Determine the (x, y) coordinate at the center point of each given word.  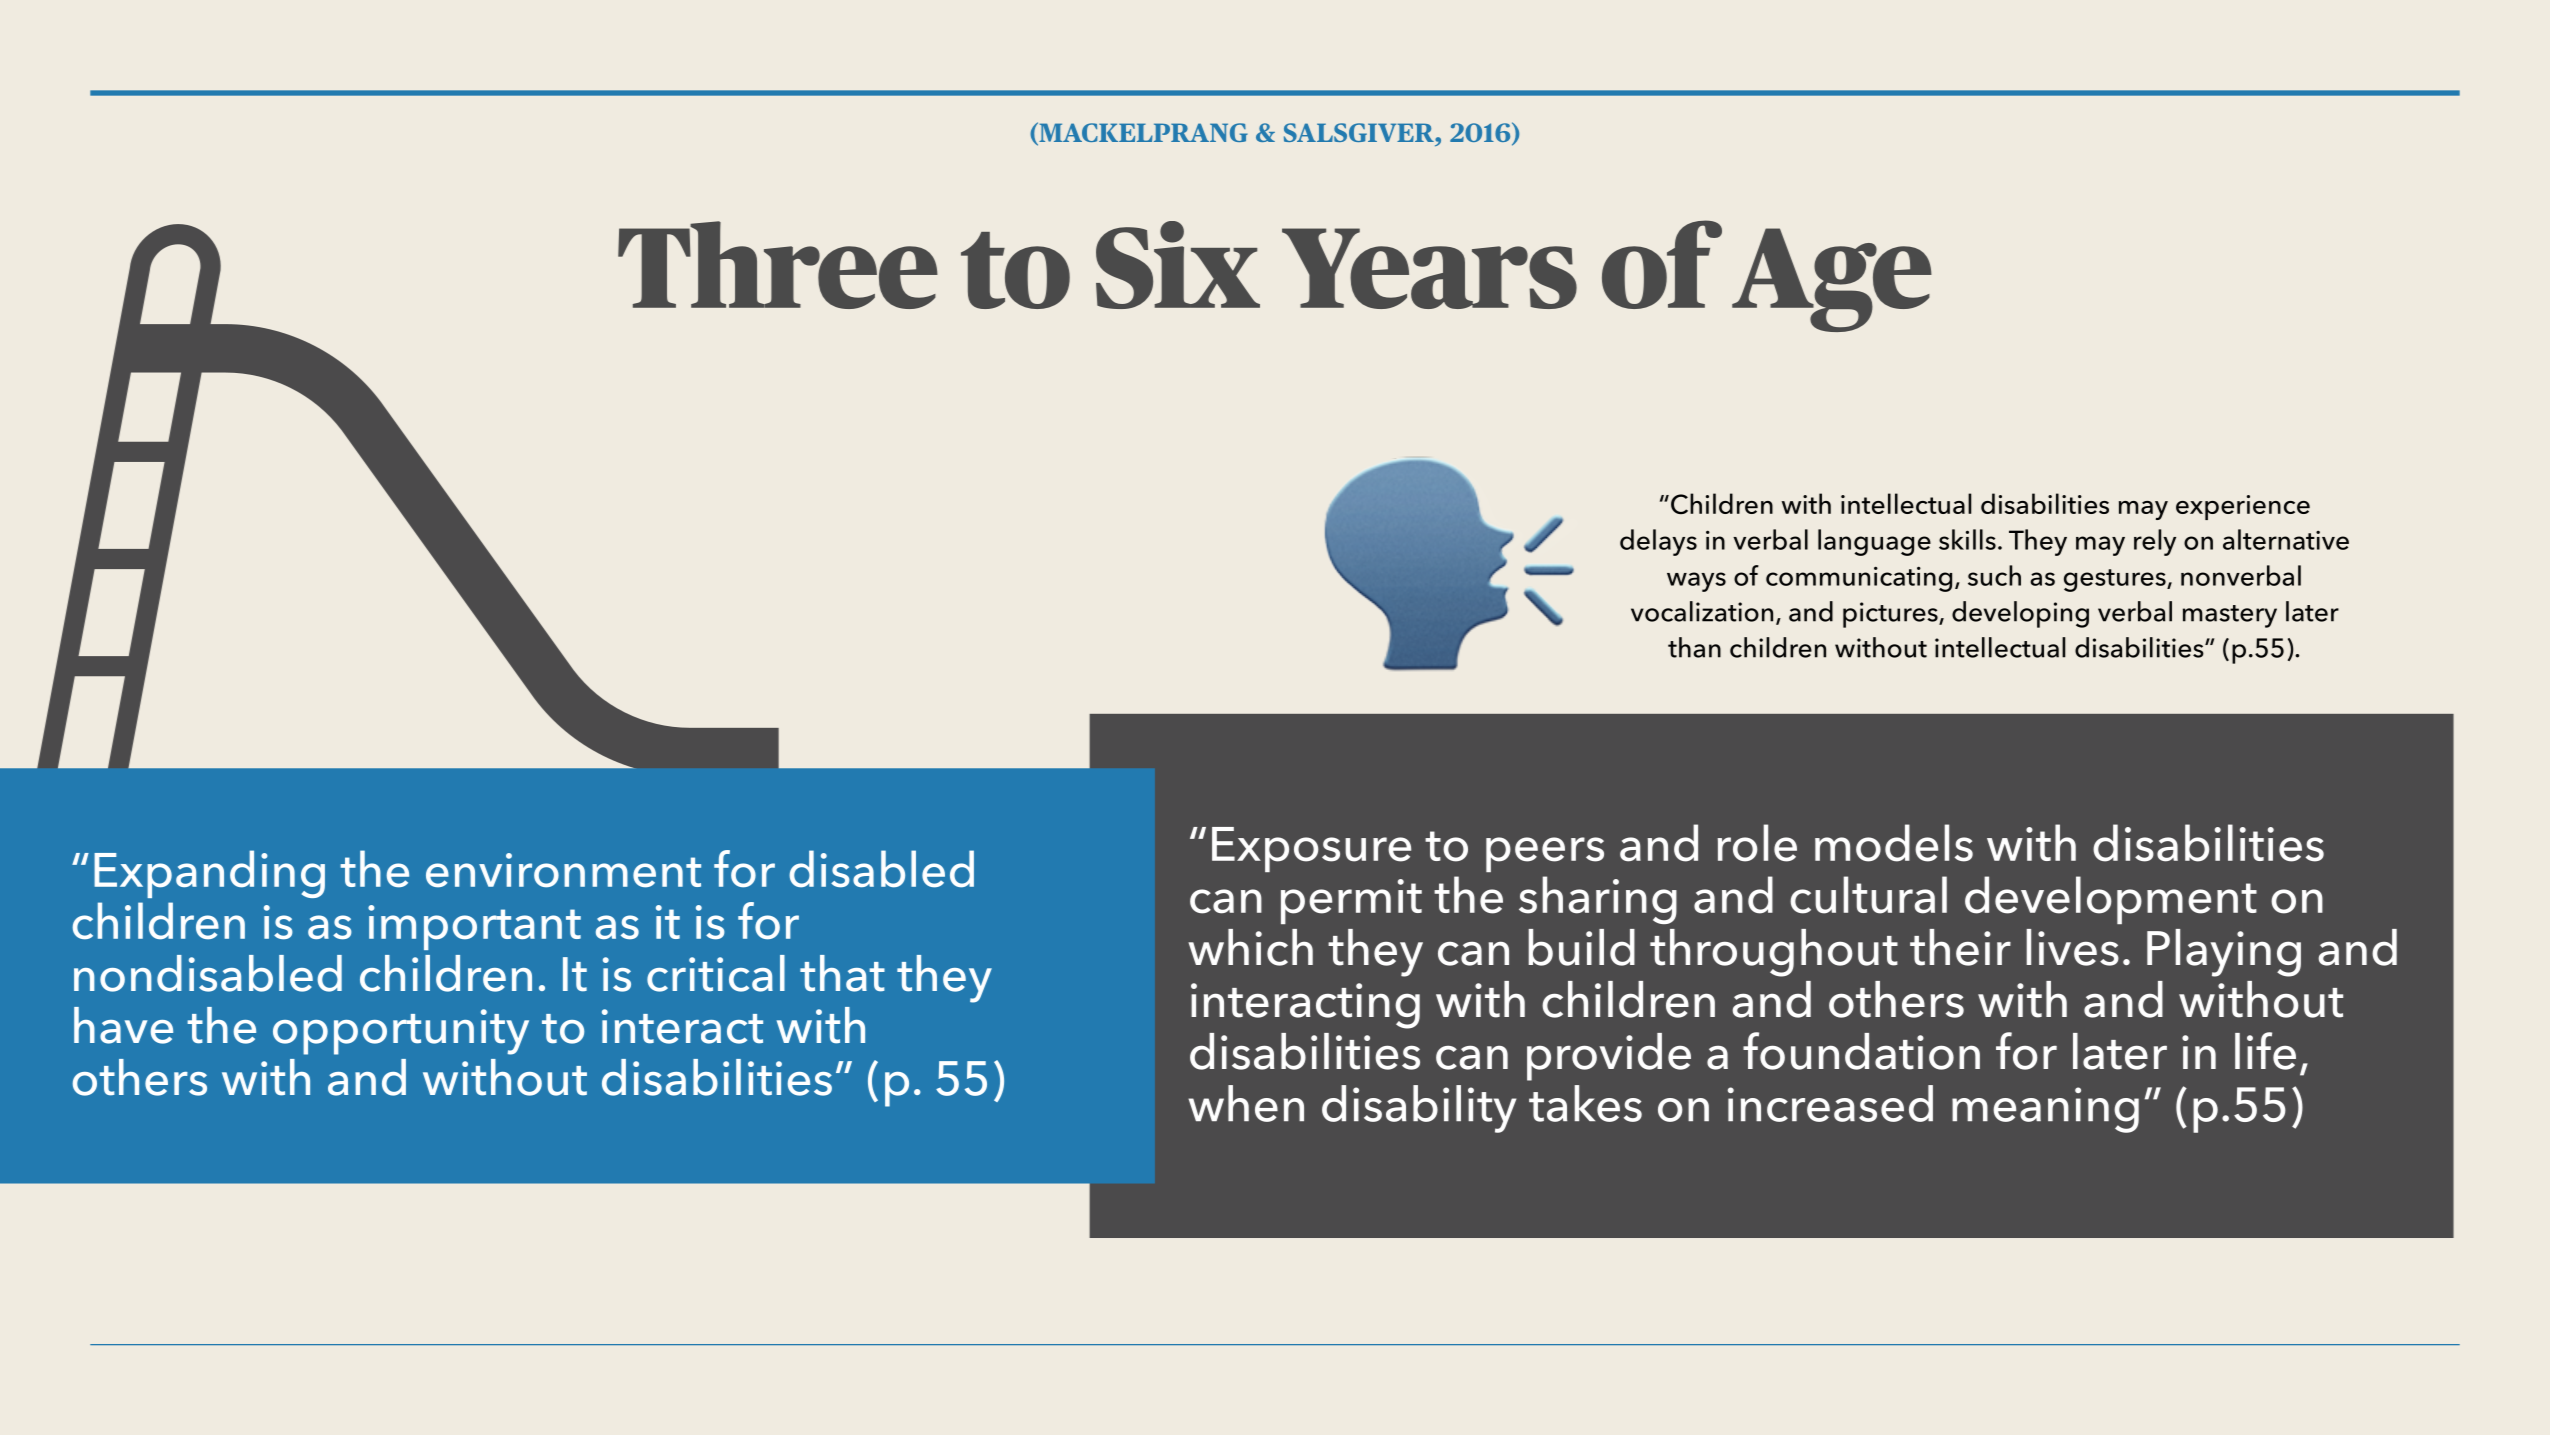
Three (778, 265)
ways (1696, 582)
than (1694, 647)
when (1246, 1103)
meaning (2045, 1110)
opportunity (401, 1032)
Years (1429, 268)
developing (2020, 614)
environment (563, 870)
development (2111, 900)
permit (1351, 901)
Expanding (209, 874)
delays (1658, 542)
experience (2243, 507)
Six (1178, 265)
